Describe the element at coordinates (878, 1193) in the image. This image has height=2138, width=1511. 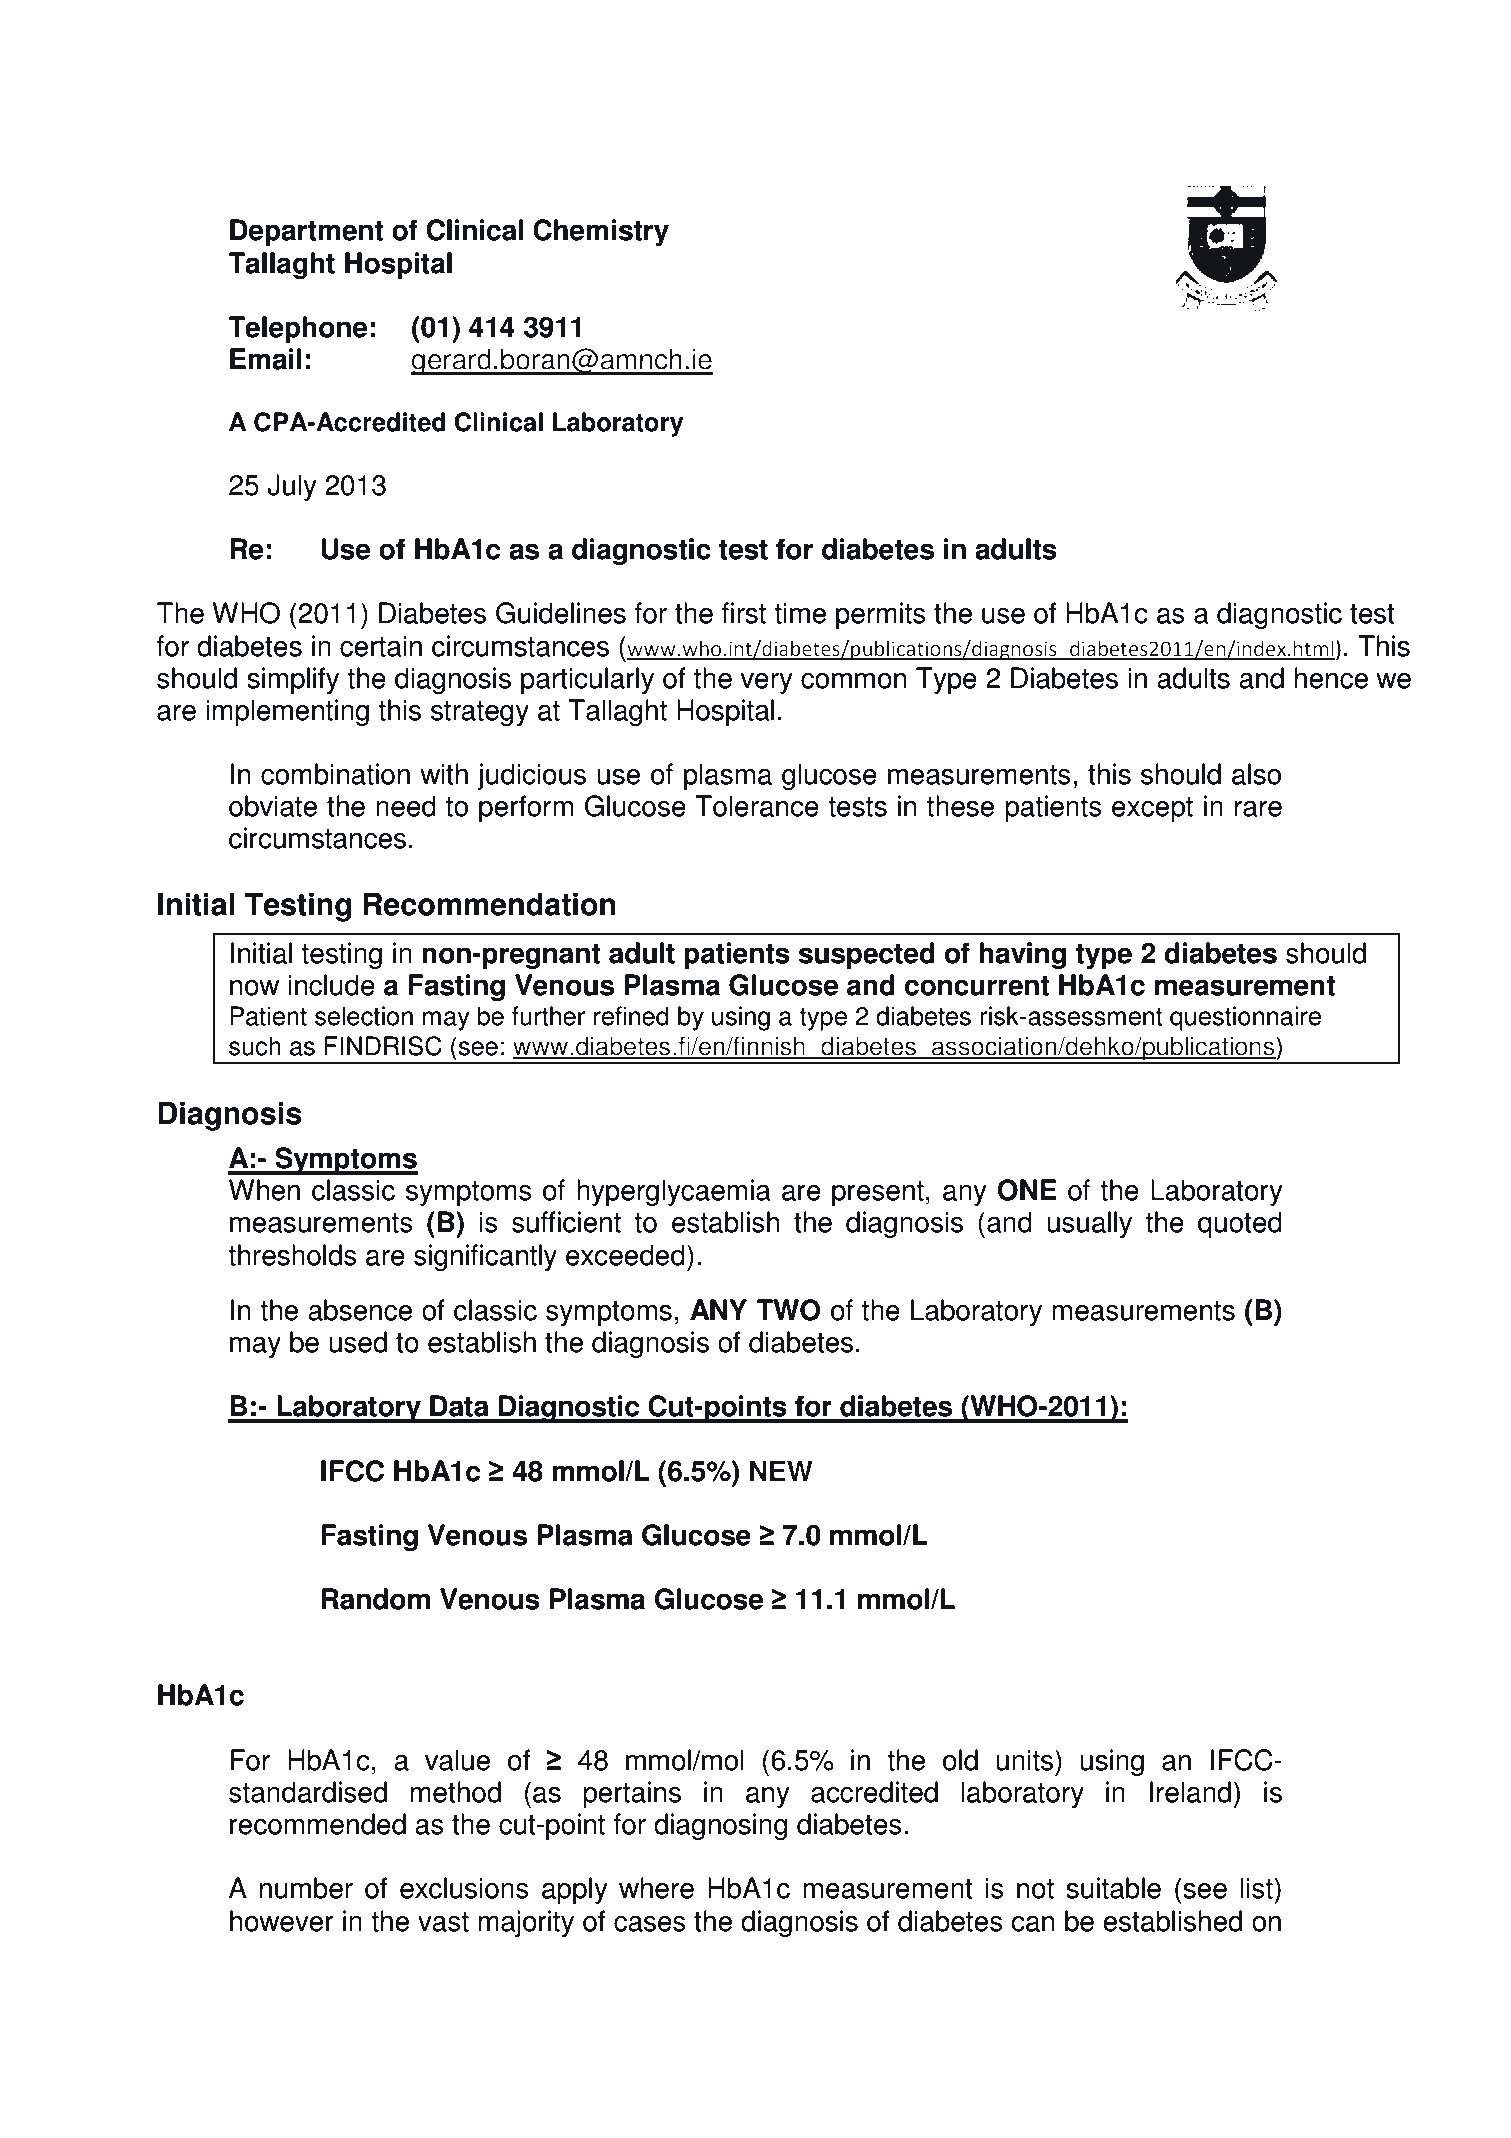
I see `present` at that location.
